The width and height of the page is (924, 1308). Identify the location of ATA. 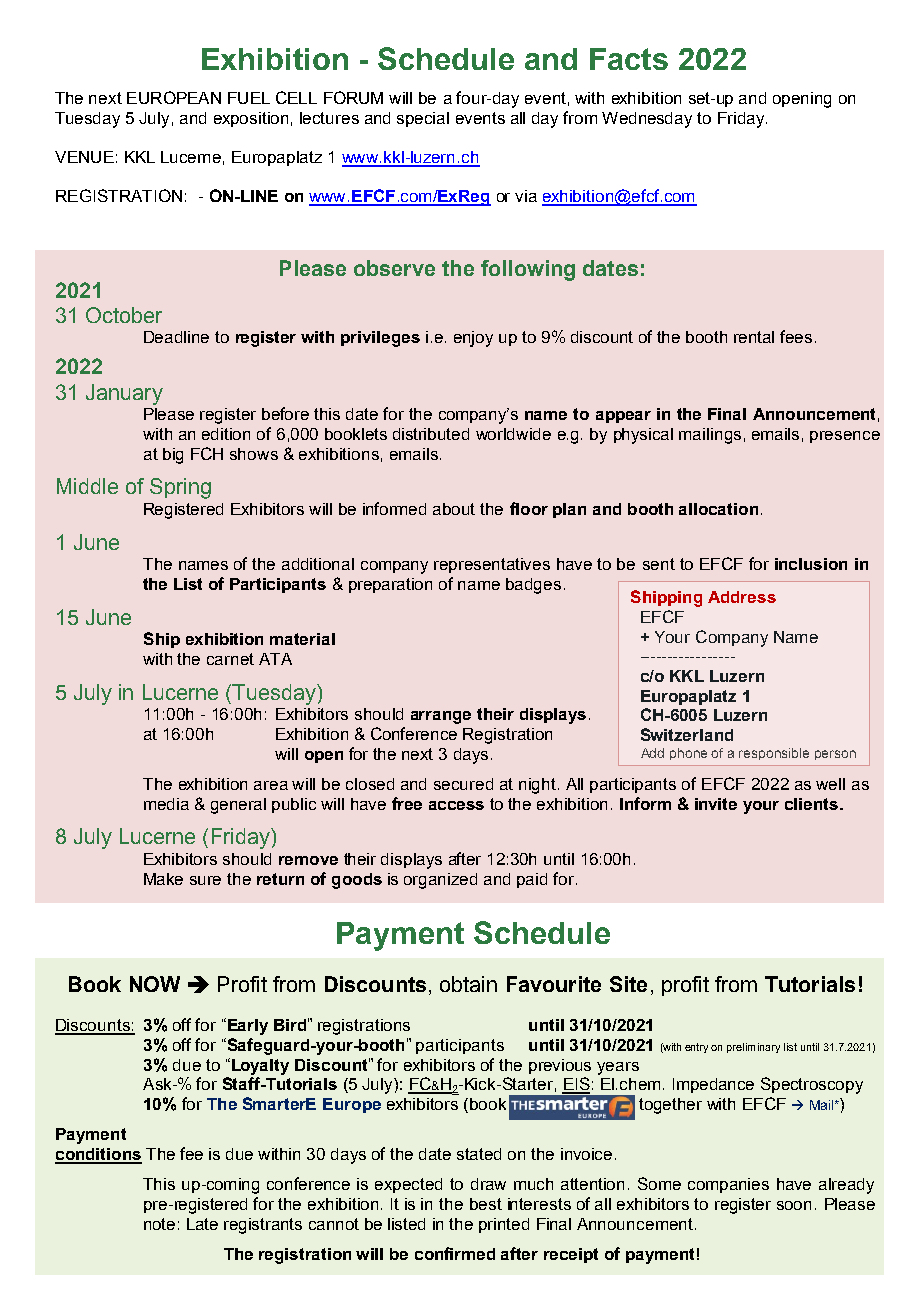
(275, 659).
